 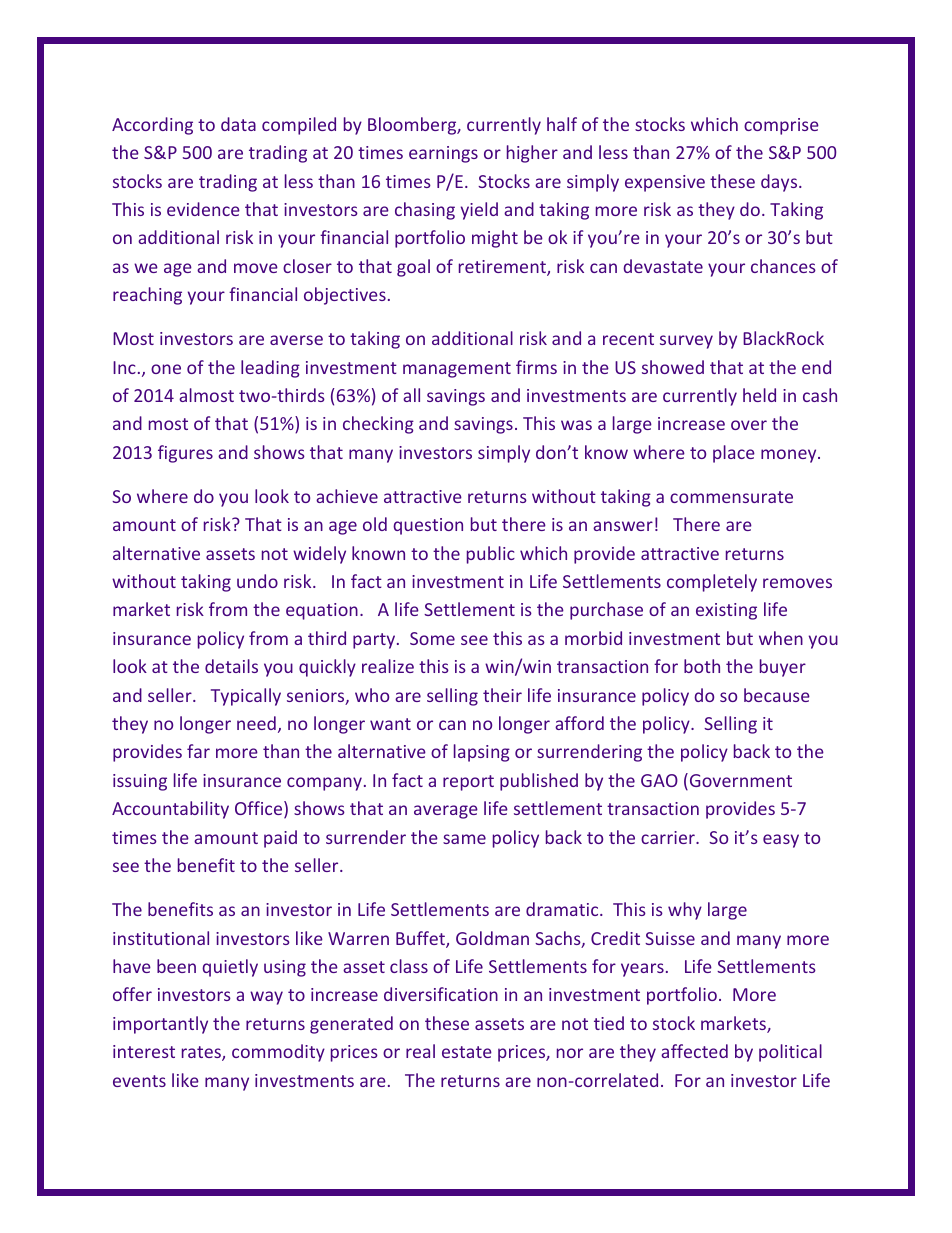 What do you see at coordinates (378, 425) in the screenshot?
I see `checking` at bounding box center [378, 425].
